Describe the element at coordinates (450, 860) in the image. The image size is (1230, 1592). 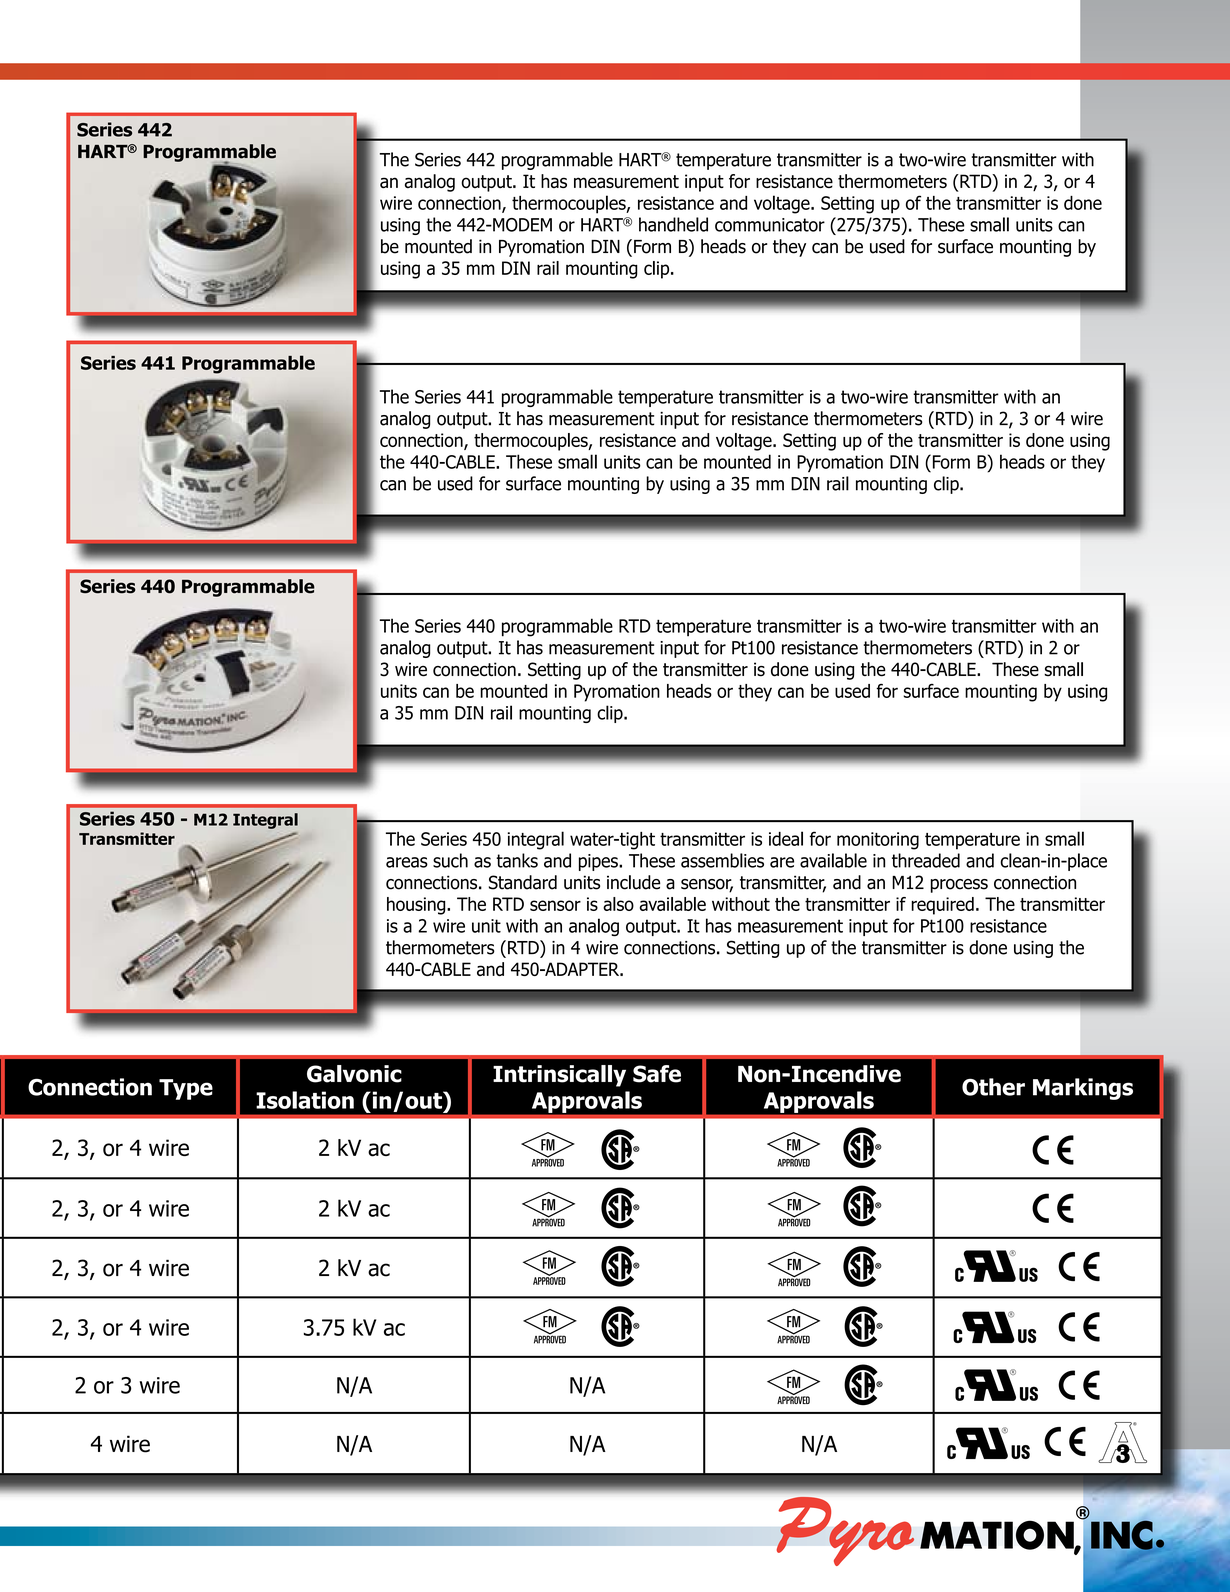
I see `such` at that location.
